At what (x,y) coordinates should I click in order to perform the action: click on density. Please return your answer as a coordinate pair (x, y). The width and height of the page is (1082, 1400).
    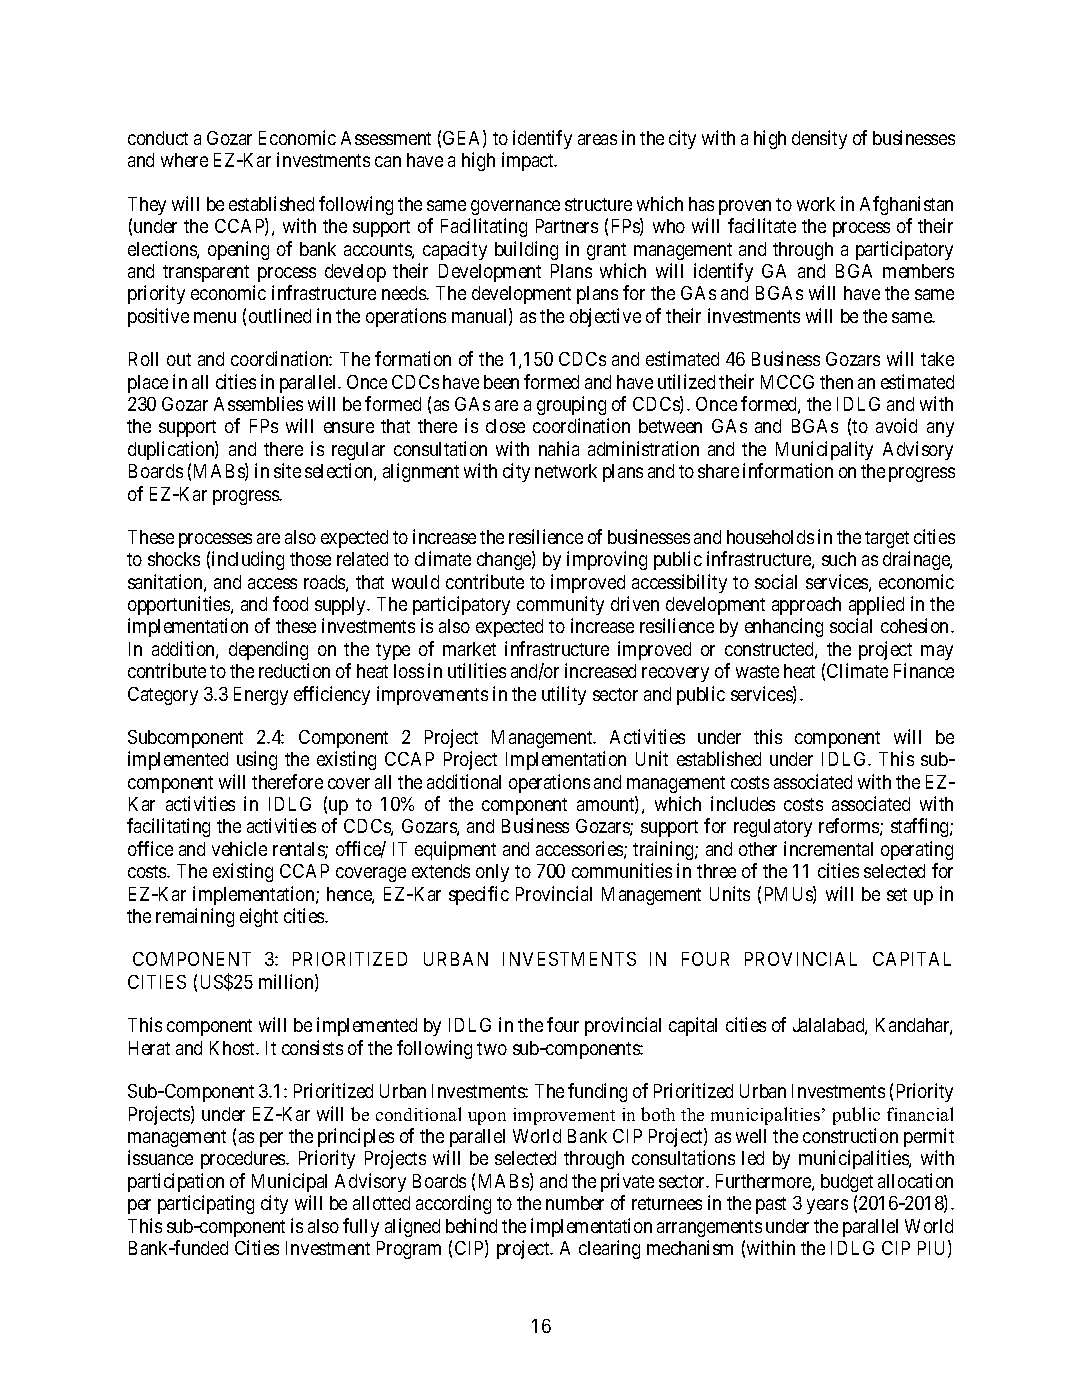
    Looking at the image, I should click on (819, 139).
